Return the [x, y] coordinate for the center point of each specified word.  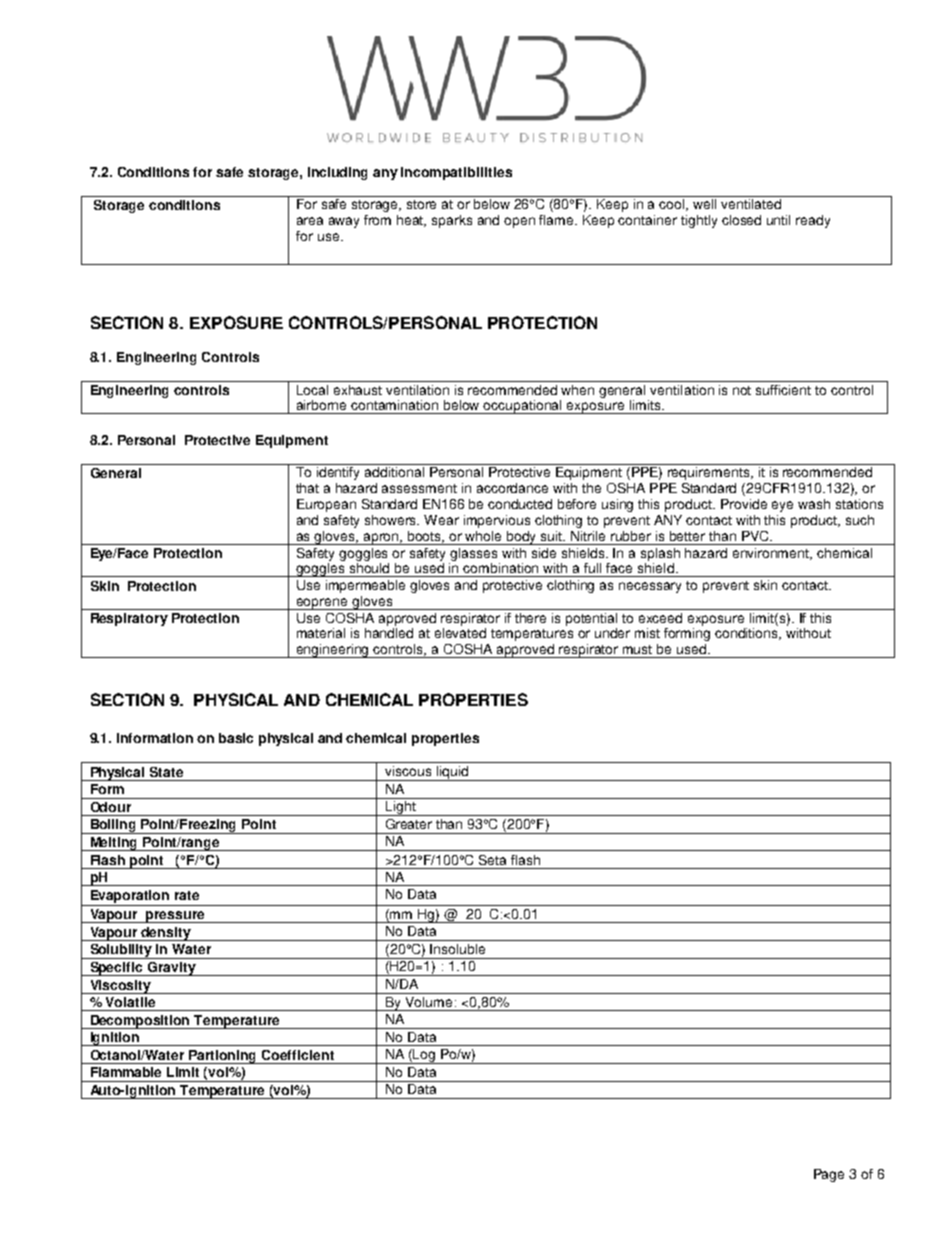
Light [401, 808]
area [310, 221]
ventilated [751, 204]
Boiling [113, 826]
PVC [756, 536]
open [519, 222]
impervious [497, 521]
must [637, 649]
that [307, 488]
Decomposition [140, 1022]
